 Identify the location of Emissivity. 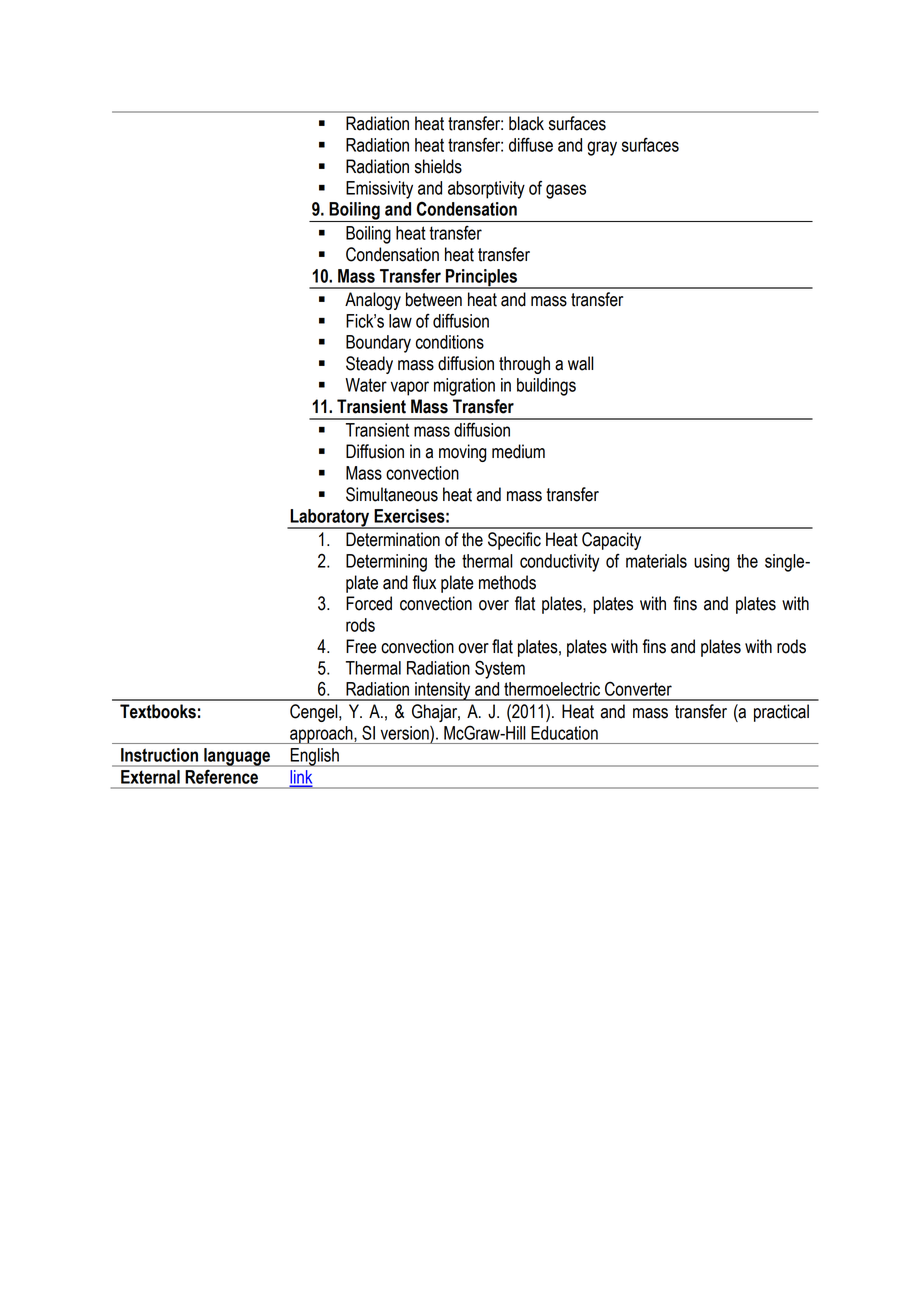
(379, 190).
